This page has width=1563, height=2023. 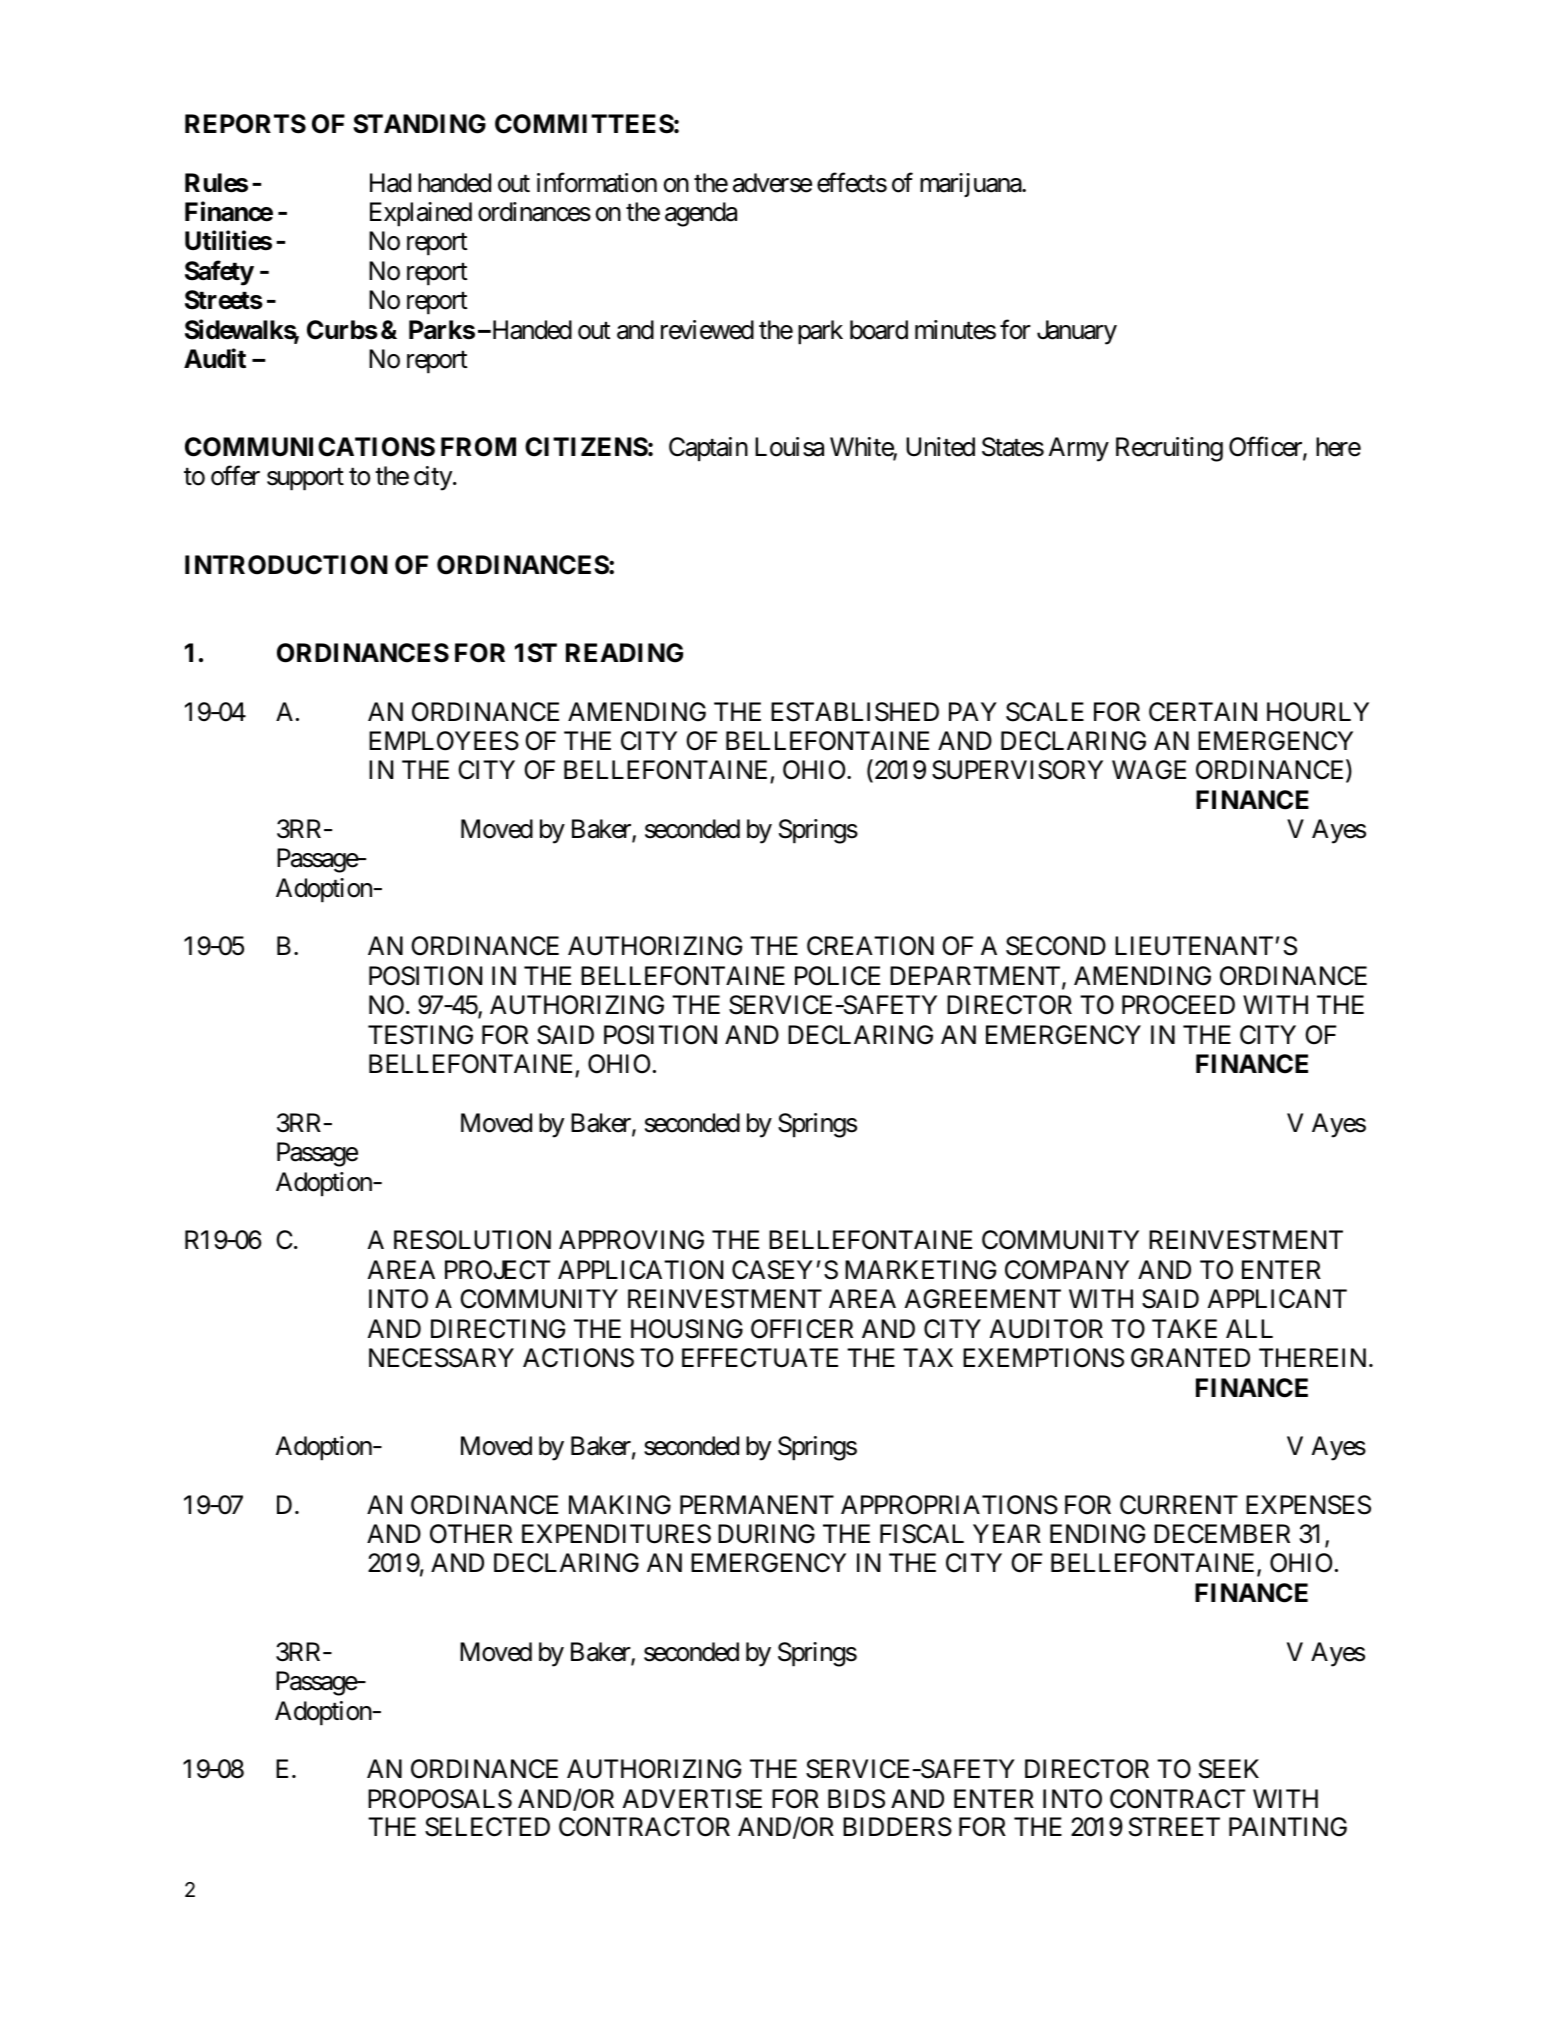 I want to click on SELECTED, so click(x=487, y=1827).
